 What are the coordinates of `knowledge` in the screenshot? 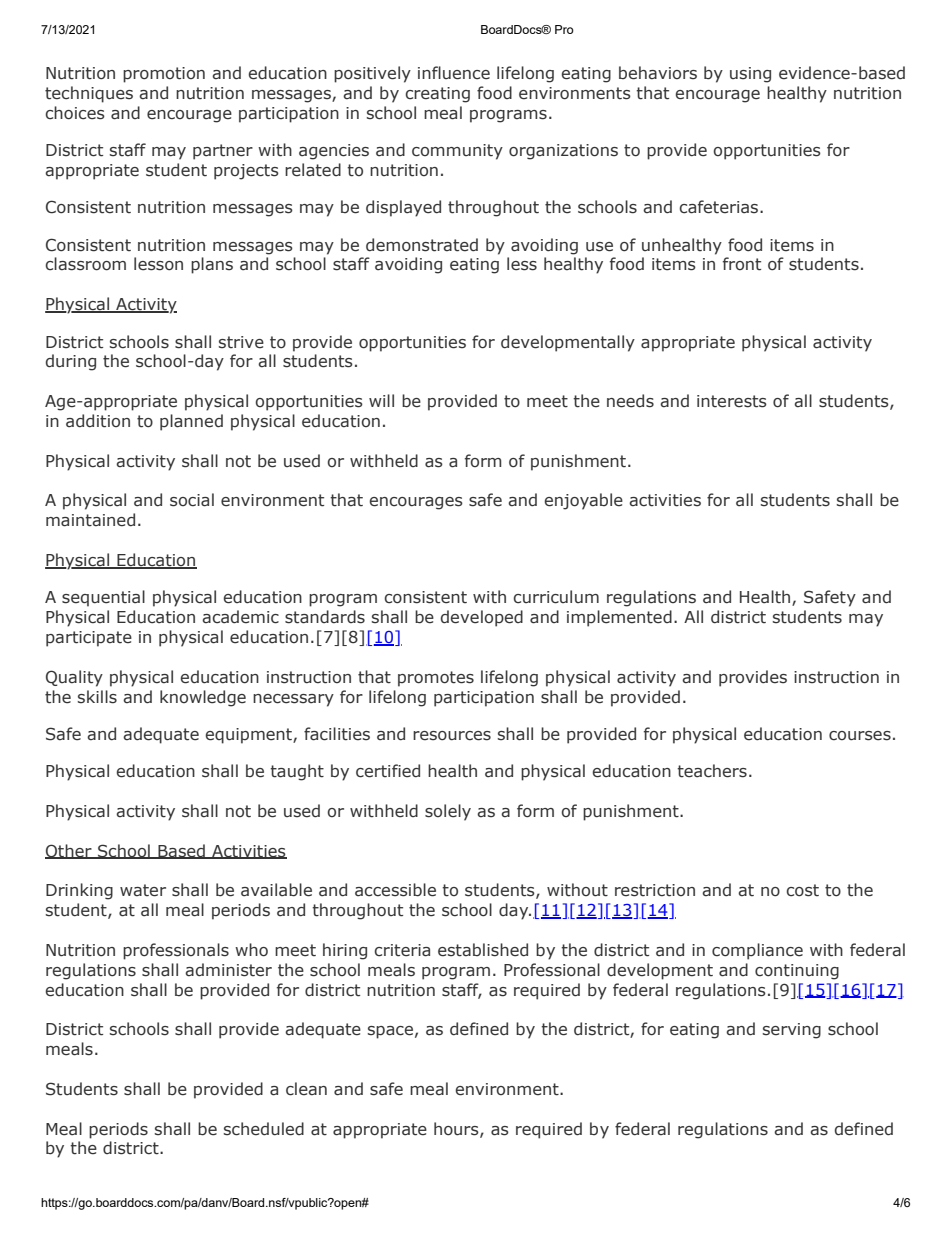 It's located at (203, 698).
